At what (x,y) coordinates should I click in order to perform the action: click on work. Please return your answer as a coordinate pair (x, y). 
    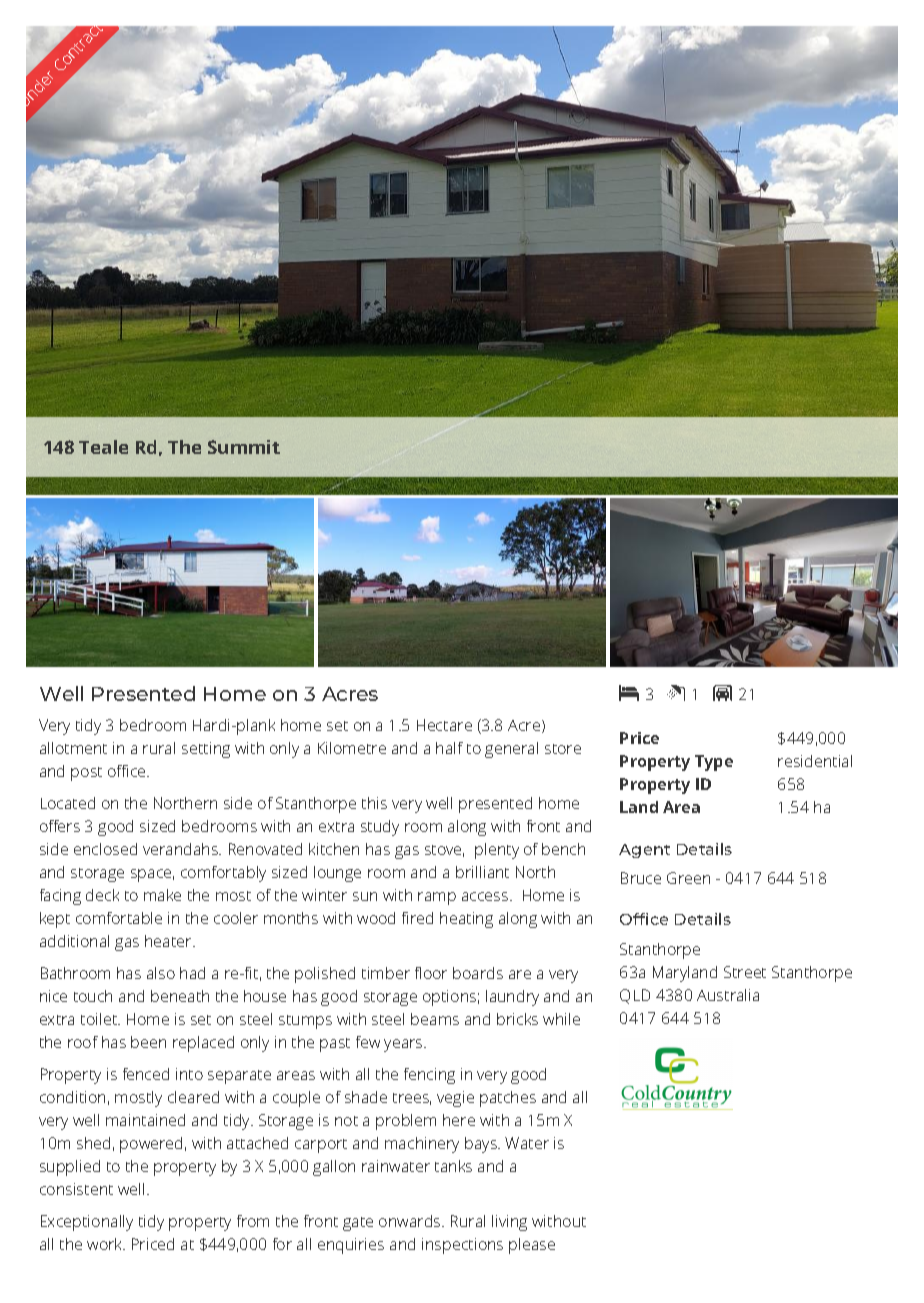
    Looking at the image, I should click on (106, 1244).
